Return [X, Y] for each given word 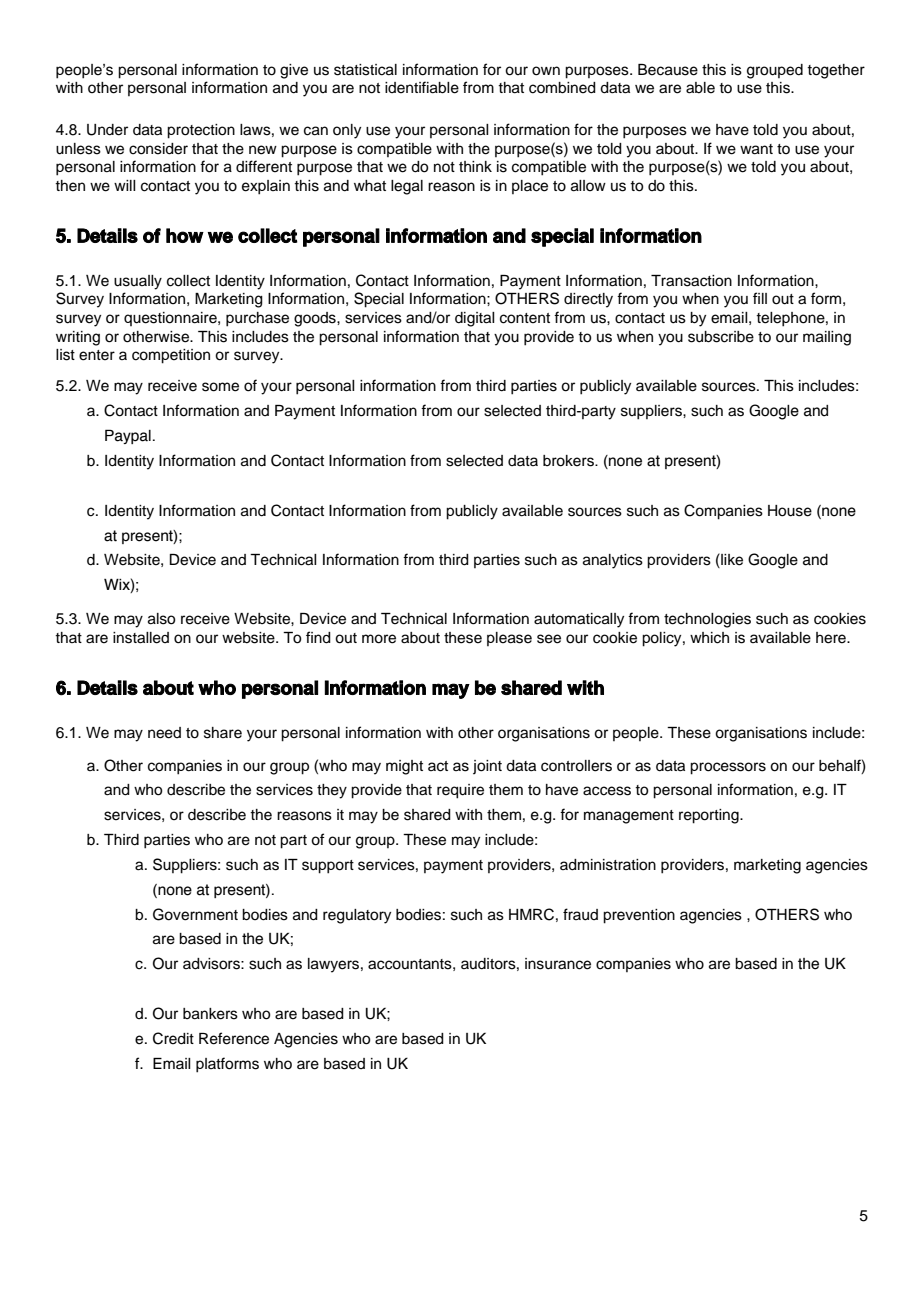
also [161, 619]
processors [728, 768]
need [164, 733]
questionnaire [171, 319]
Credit [173, 1038]
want [756, 149]
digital [475, 319]
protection [201, 131]
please [509, 639]
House [790, 511]
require [460, 791]
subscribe [721, 337]
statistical [365, 70]
